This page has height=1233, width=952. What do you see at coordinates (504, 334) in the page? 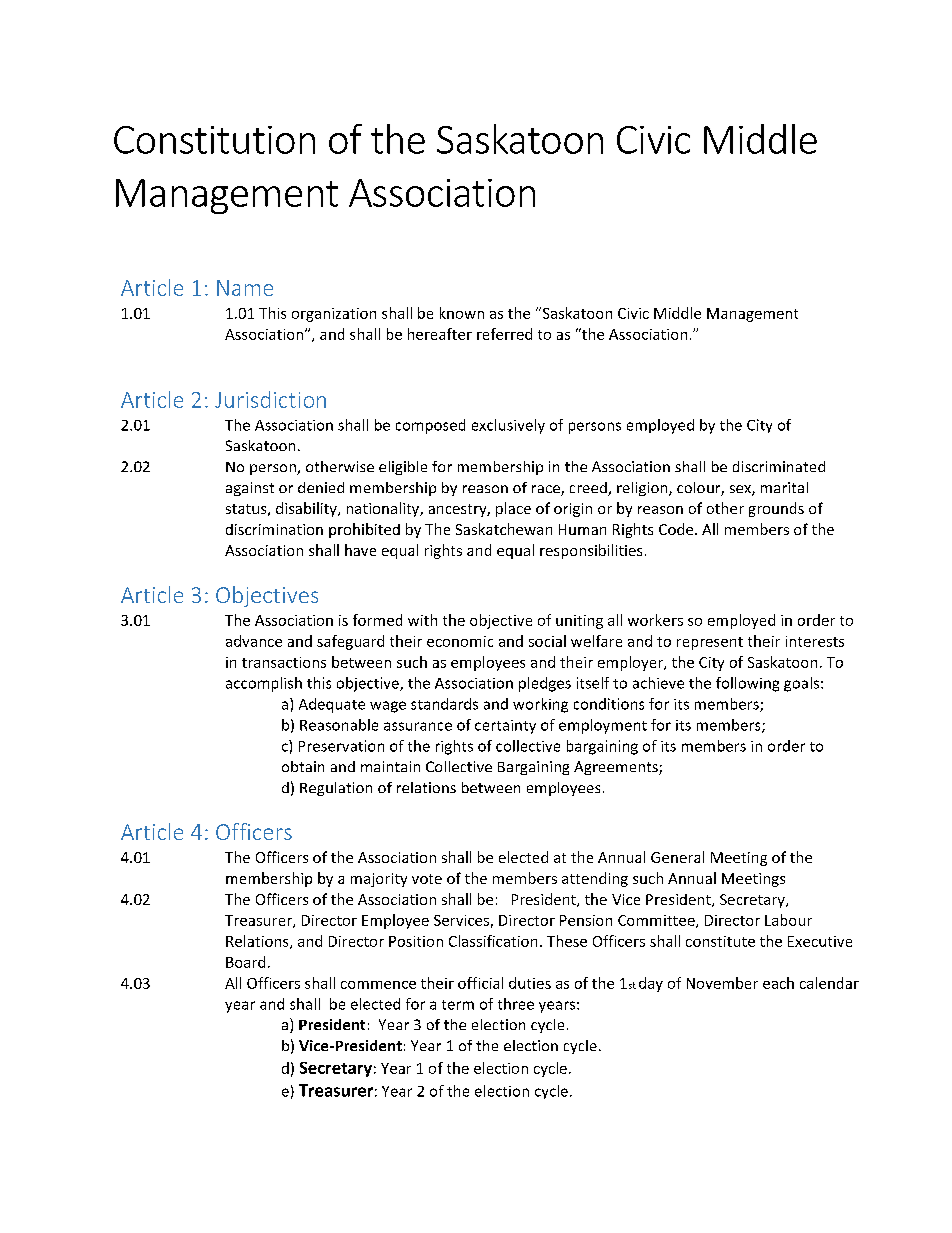
I see `referred` at bounding box center [504, 334].
